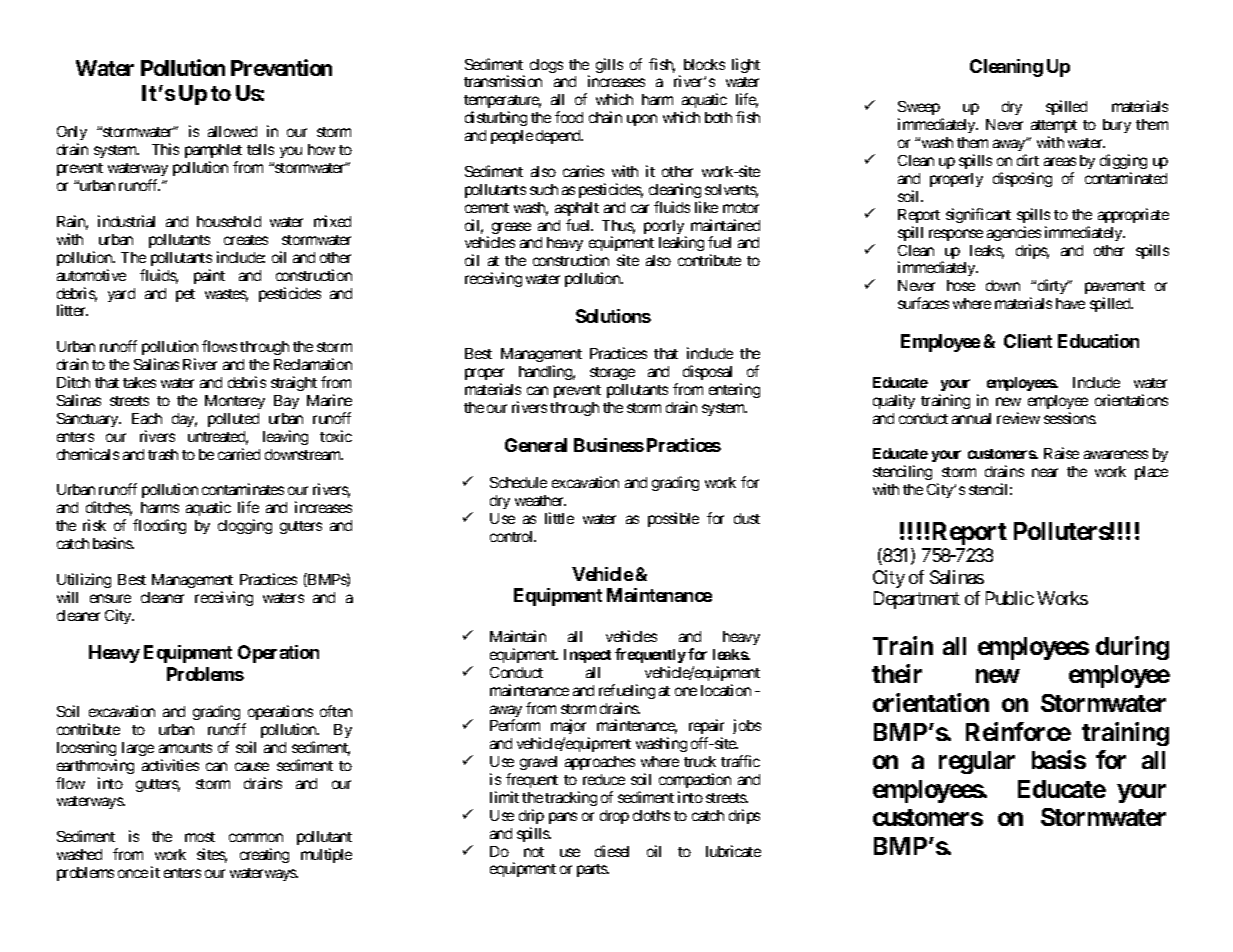 The height and width of the image is (952, 1233). What do you see at coordinates (609, 65) in the image?
I see `gills` at bounding box center [609, 65].
